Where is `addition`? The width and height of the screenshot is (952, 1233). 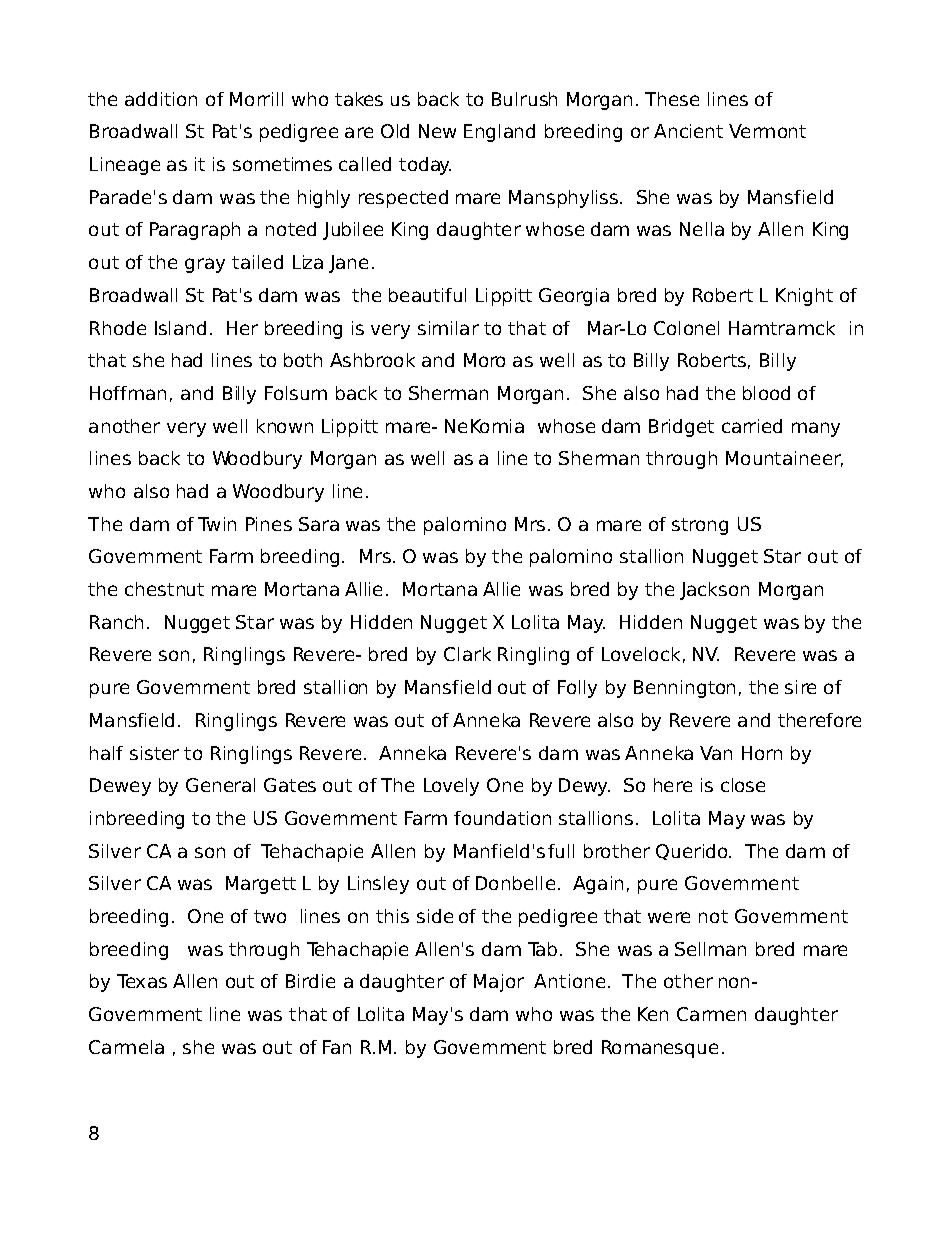
addition is located at coordinates (161, 99).
